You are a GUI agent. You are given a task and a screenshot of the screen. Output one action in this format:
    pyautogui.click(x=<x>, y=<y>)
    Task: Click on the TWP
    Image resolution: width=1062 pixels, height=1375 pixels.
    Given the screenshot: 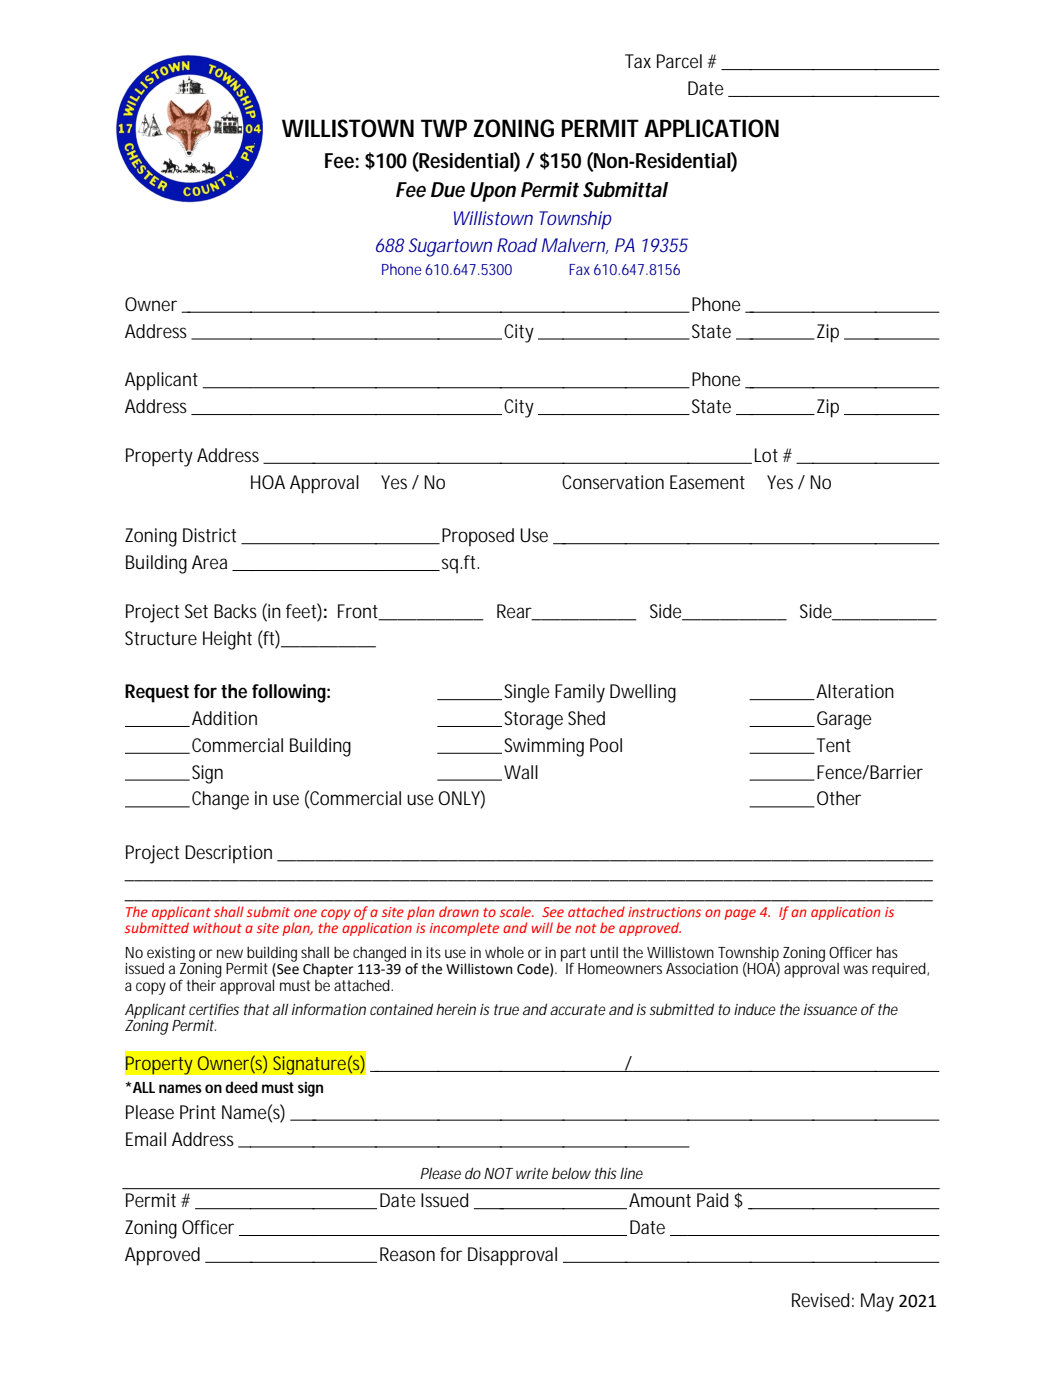 What is the action you would take?
    pyautogui.click(x=444, y=128)
